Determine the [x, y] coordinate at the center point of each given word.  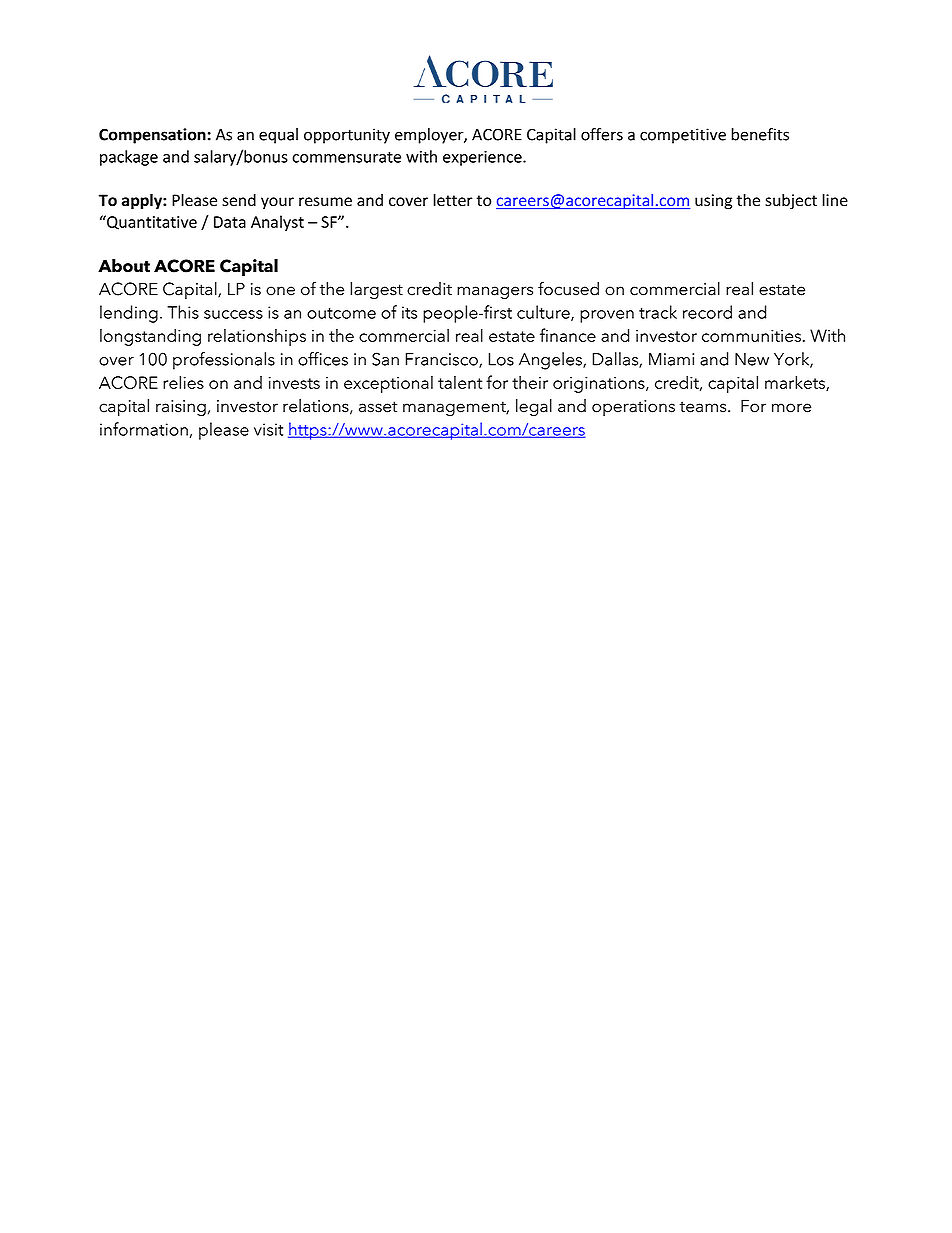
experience [483, 158]
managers [495, 292]
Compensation [152, 136]
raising [181, 408]
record [707, 312]
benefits [760, 134]
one [280, 291]
